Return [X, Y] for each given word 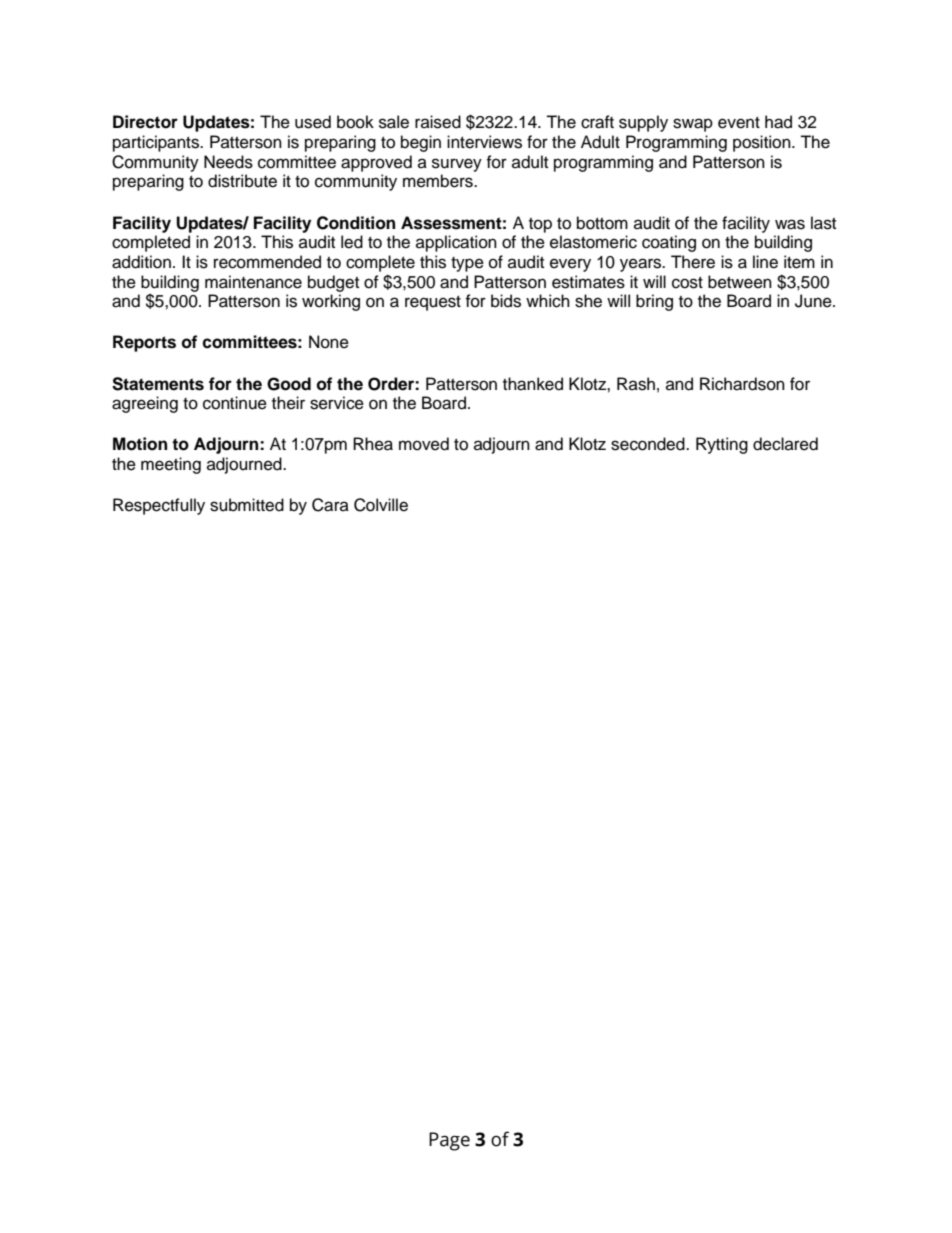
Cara [330, 505]
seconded [649, 444]
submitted [247, 505]
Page [449, 1141]
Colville [381, 505]
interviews [484, 142]
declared [785, 444]
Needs [228, 162]
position [763, 143]
